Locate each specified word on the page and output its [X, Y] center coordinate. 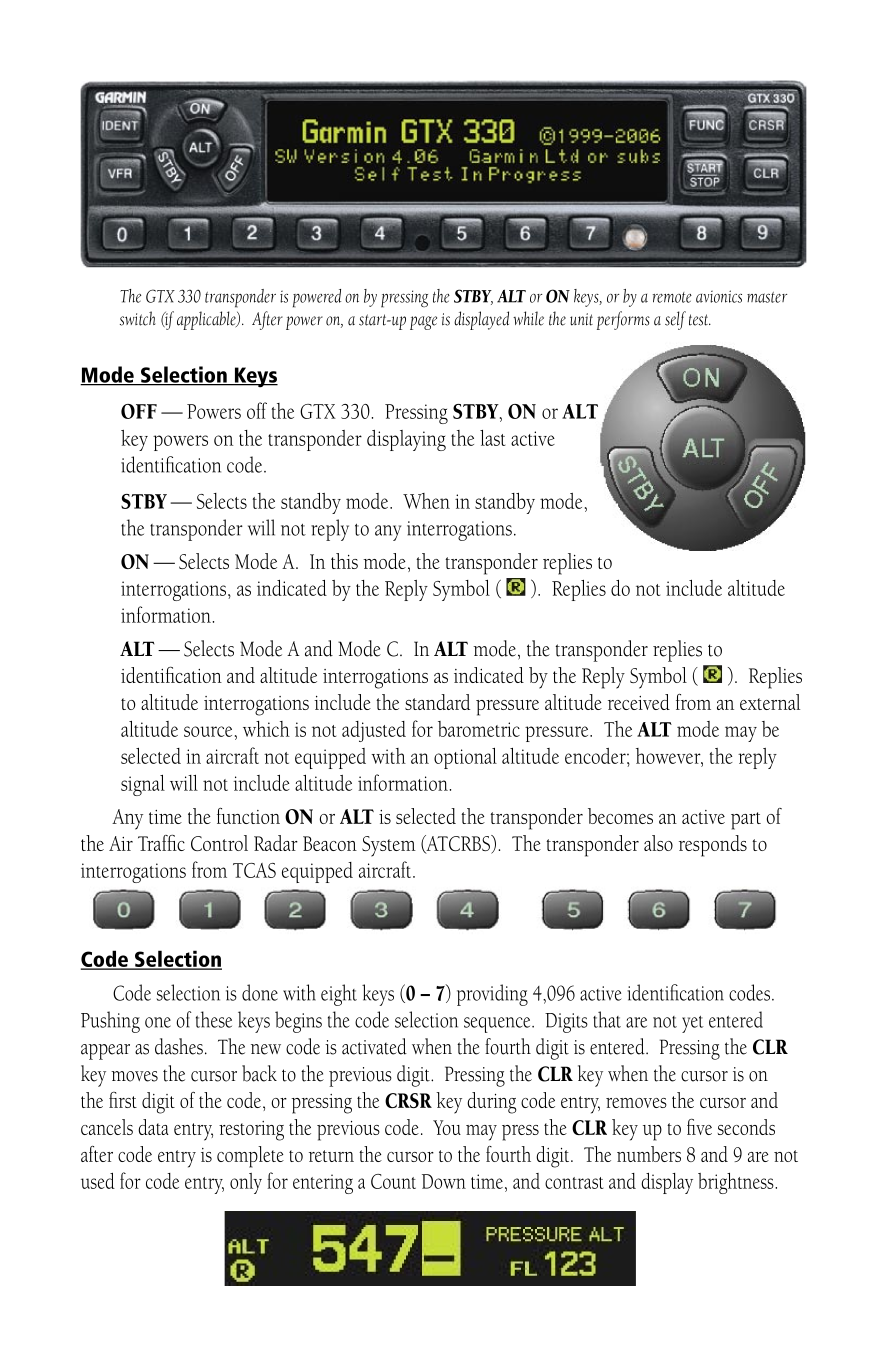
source [208, 731]
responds [713, 846]
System [389, 846]
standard [437, 702]
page [423, 323]
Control [219, 843]
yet [693, 1024]
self [675, 320]
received [639, 702]
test [700, 320]
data [153, 1127]
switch [138, 318]
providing [492, 995]
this [344, 561]
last [492, 438]
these [214, 1019]
